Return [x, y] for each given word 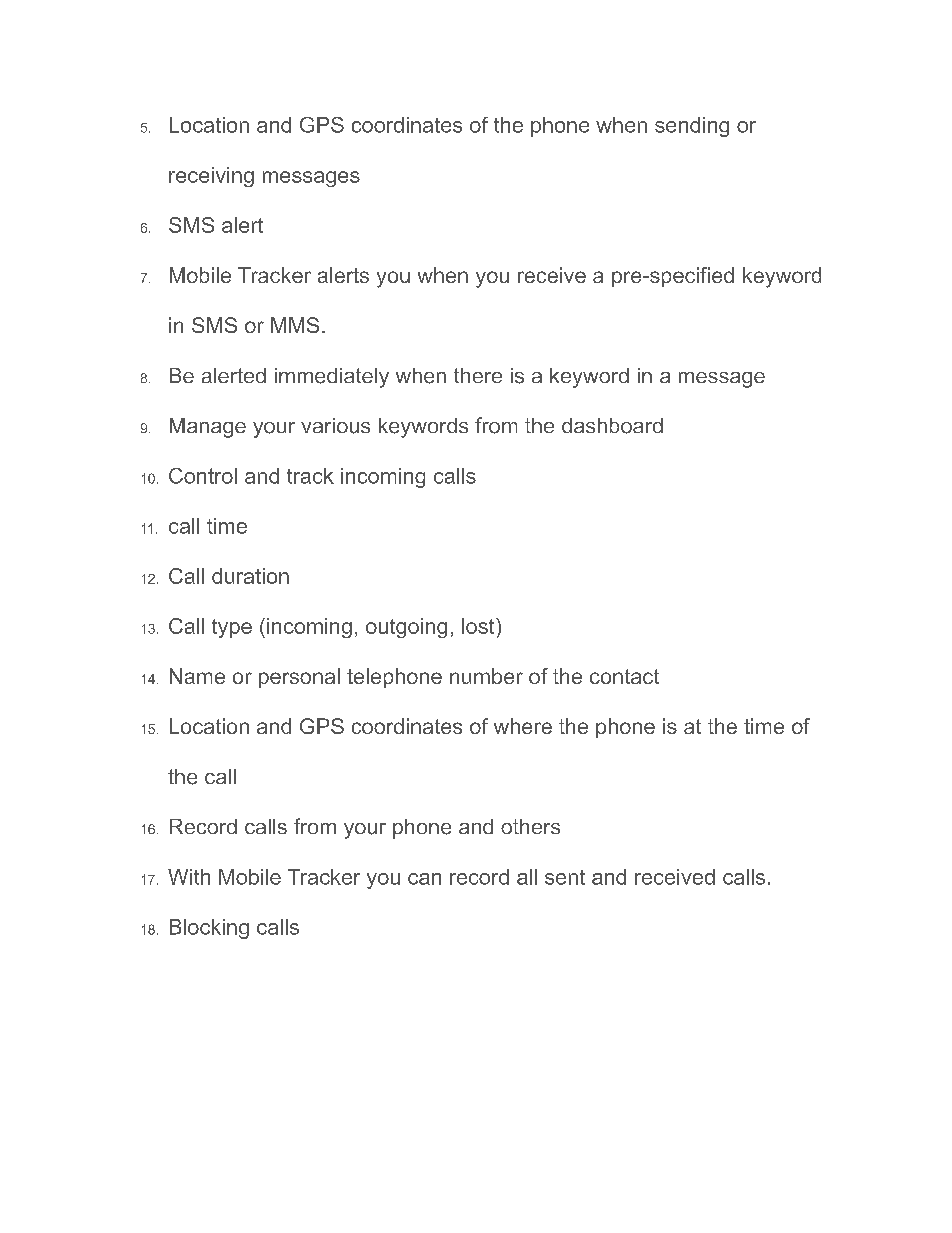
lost [479, 626]
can [424, 879]
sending [692, 127]
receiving [211, 177]
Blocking [209, 929]
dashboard [612, 426]
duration [250, 576]
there [478, 375]
